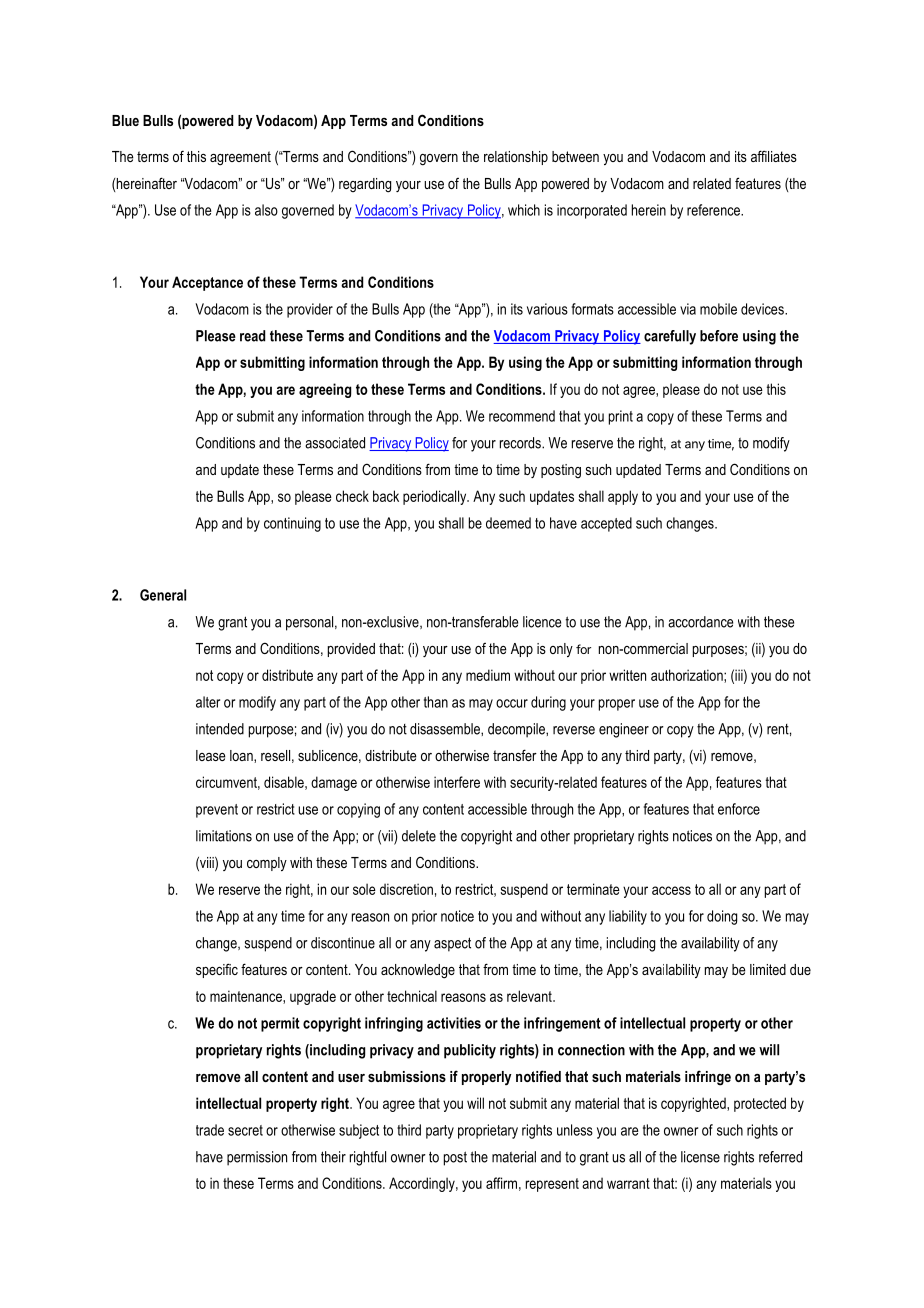 Image resolution: width=924 pixels, height=1308 pixels. I want to click on alter, so click(208, 702).
